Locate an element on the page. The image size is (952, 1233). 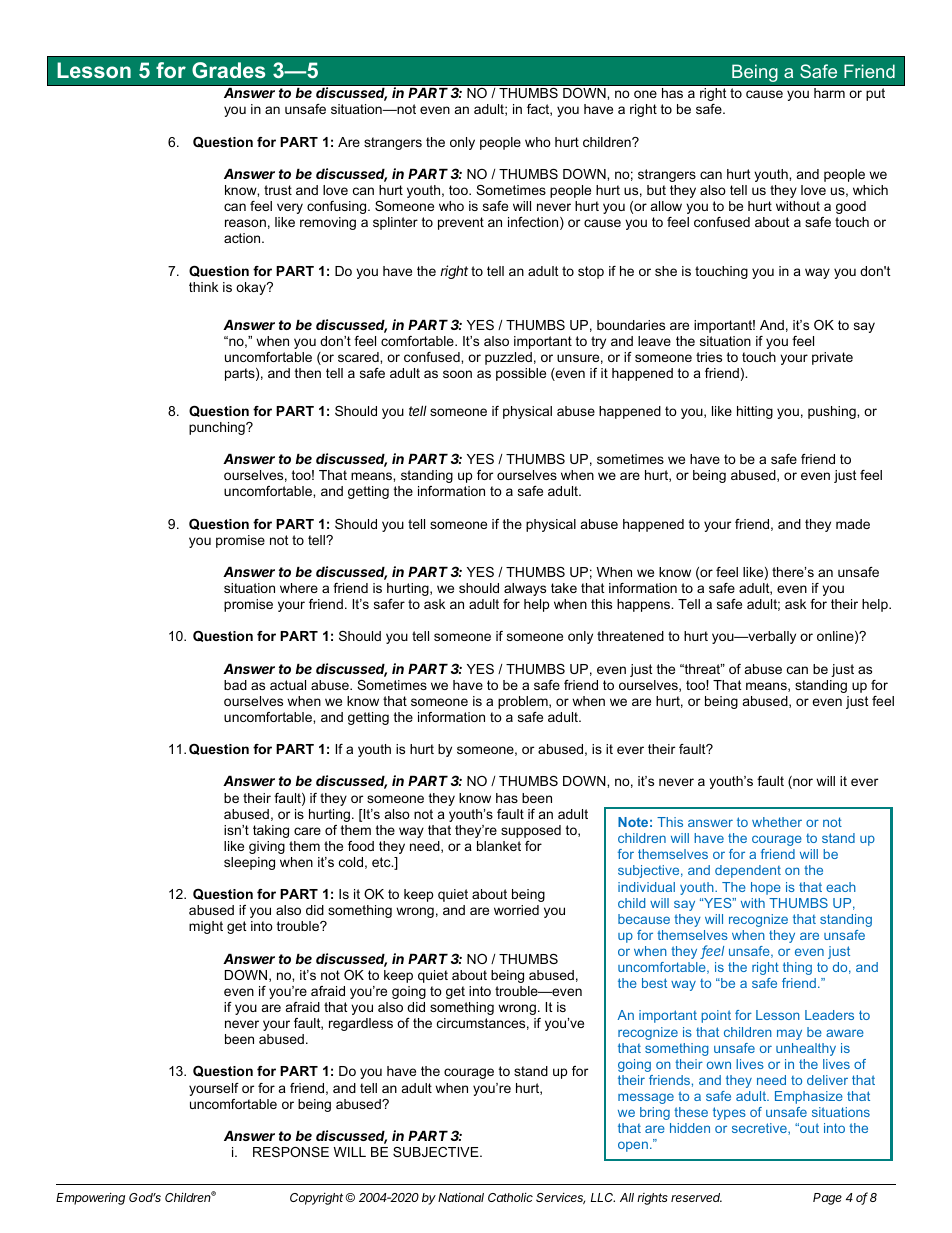
soon is located at coordinates (457, 374).
